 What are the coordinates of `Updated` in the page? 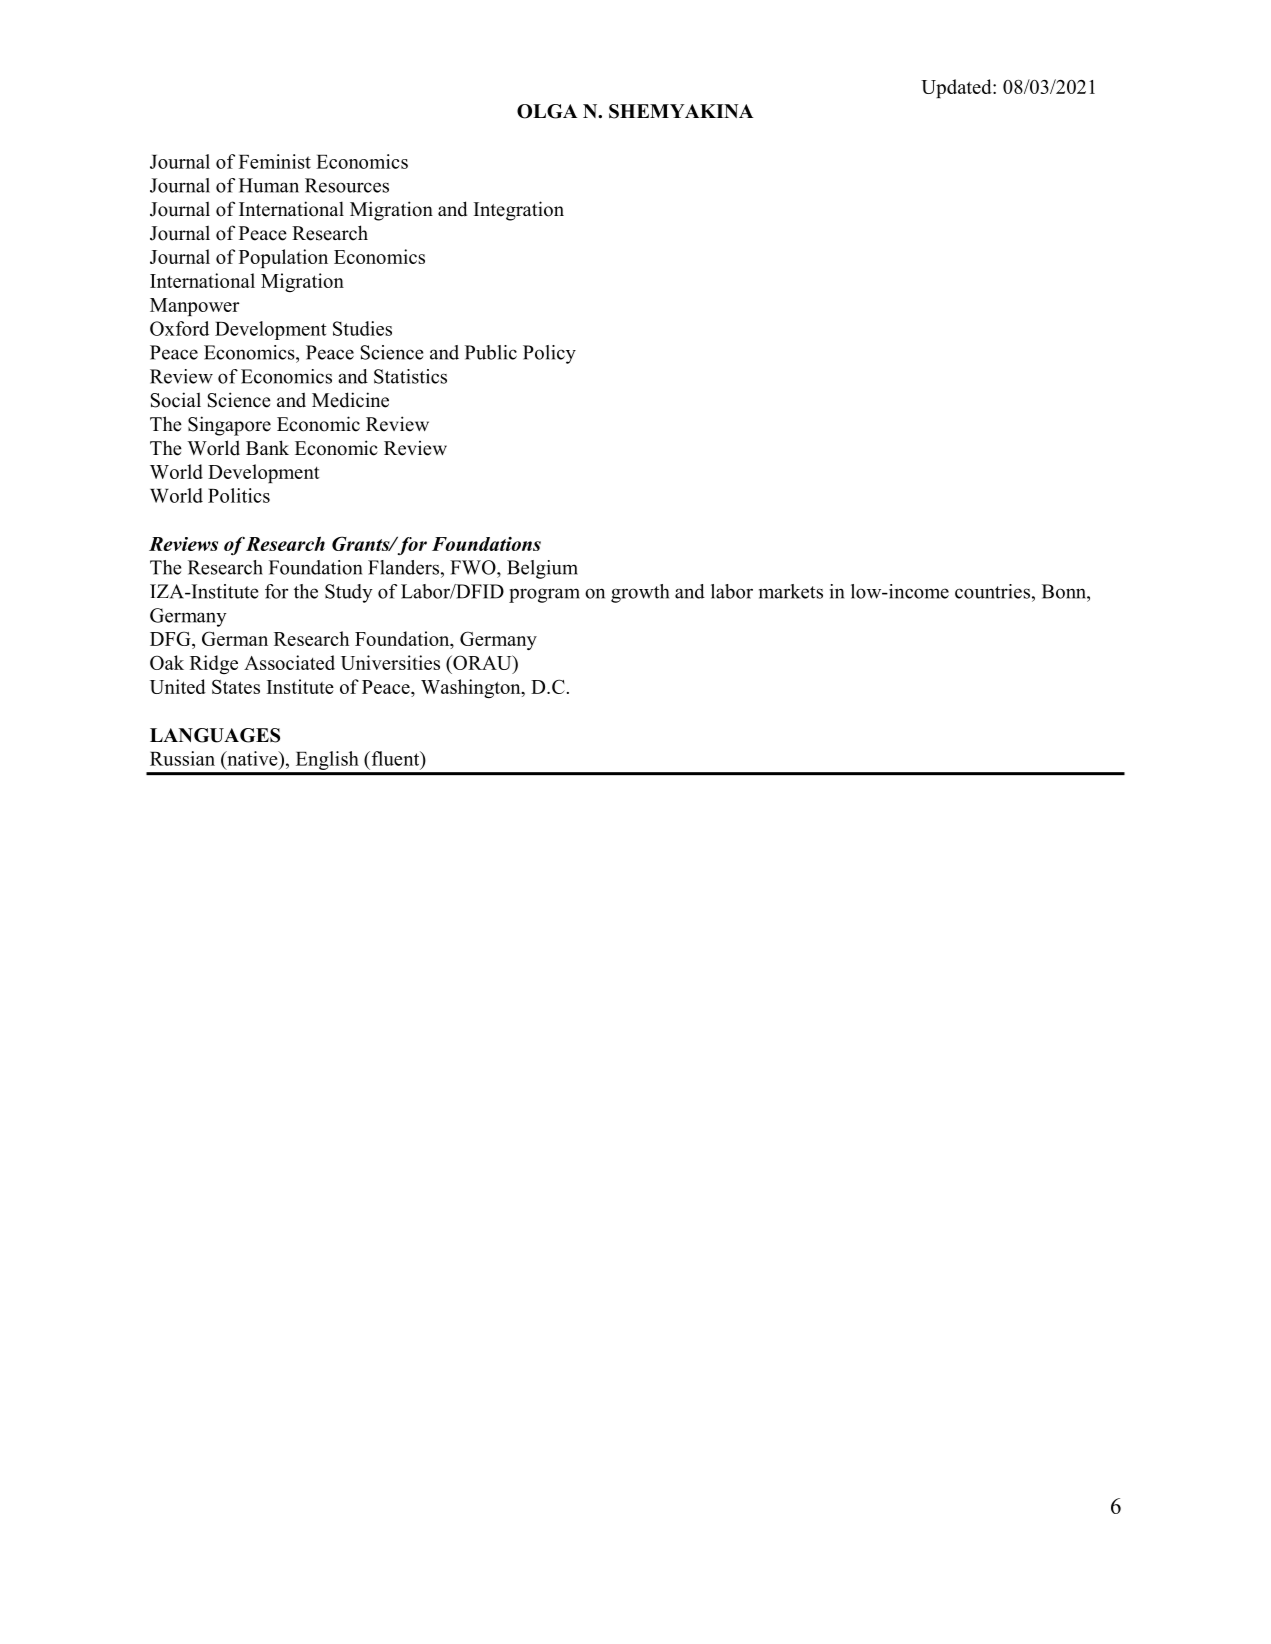 It's located at (957, 88).
